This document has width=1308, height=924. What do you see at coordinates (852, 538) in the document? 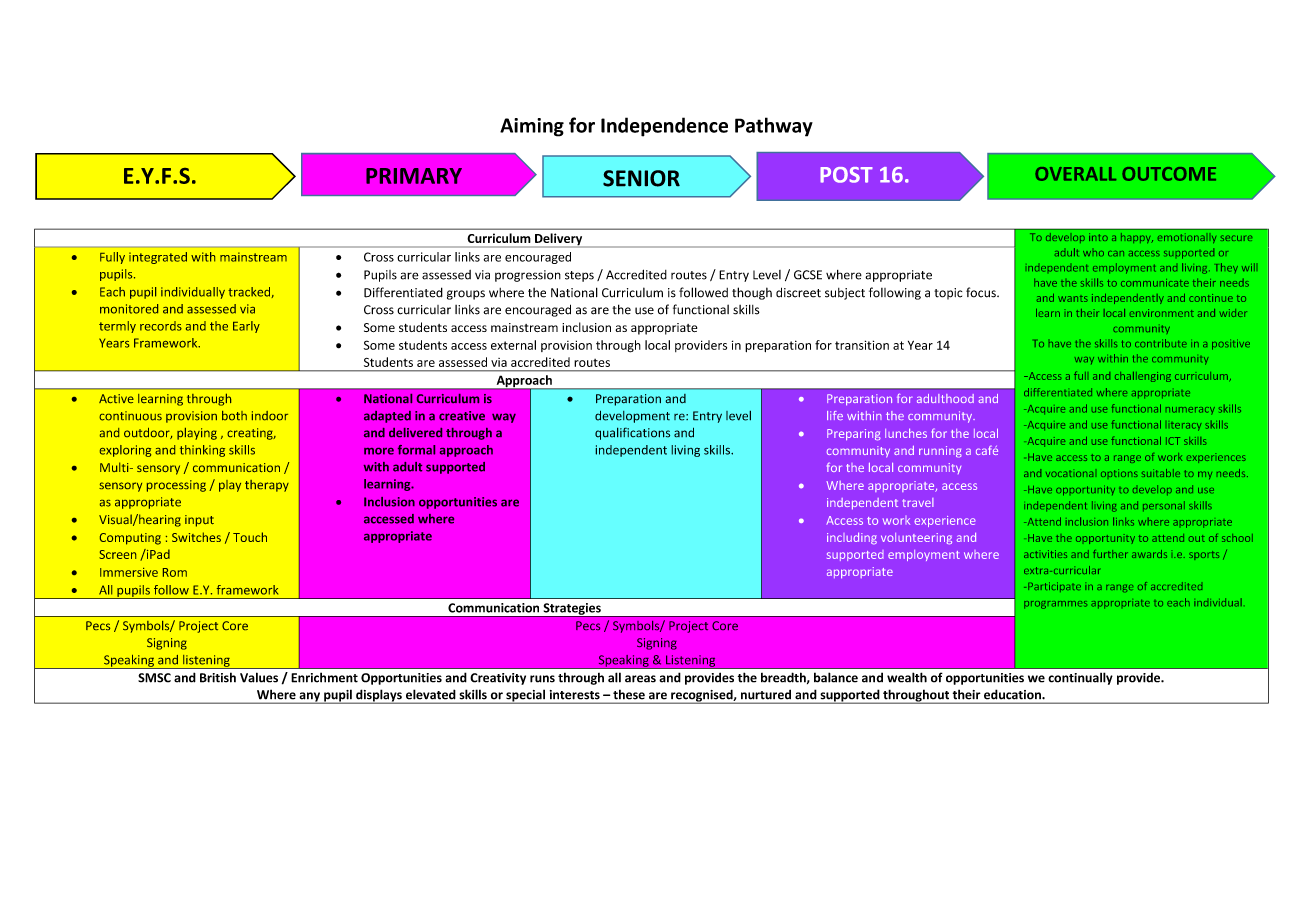
I see `including` at bounding box center [852, 538].
